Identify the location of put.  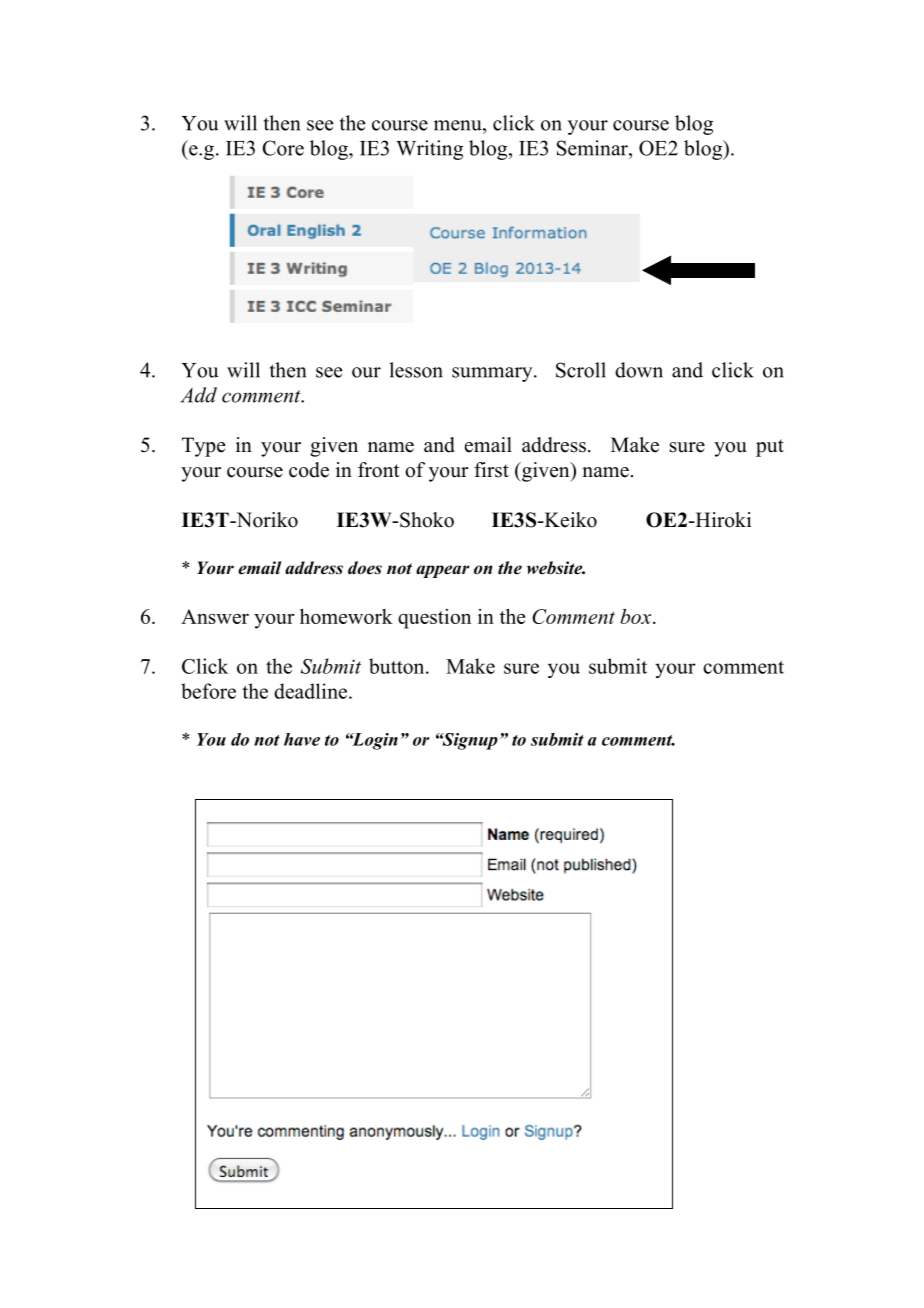
(770, 448).
